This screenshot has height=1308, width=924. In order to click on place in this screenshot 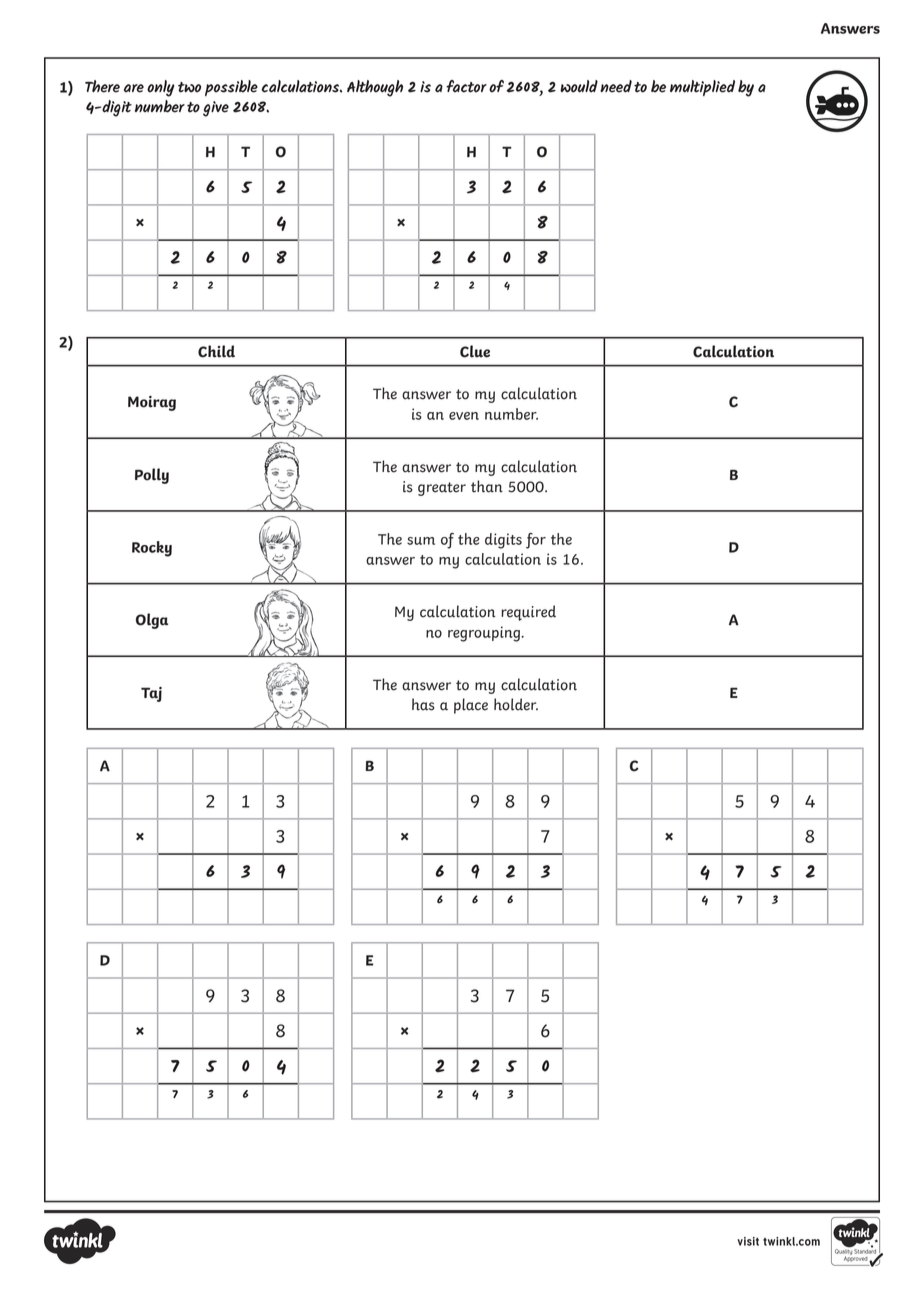, I will do `click(471, 706)`.
